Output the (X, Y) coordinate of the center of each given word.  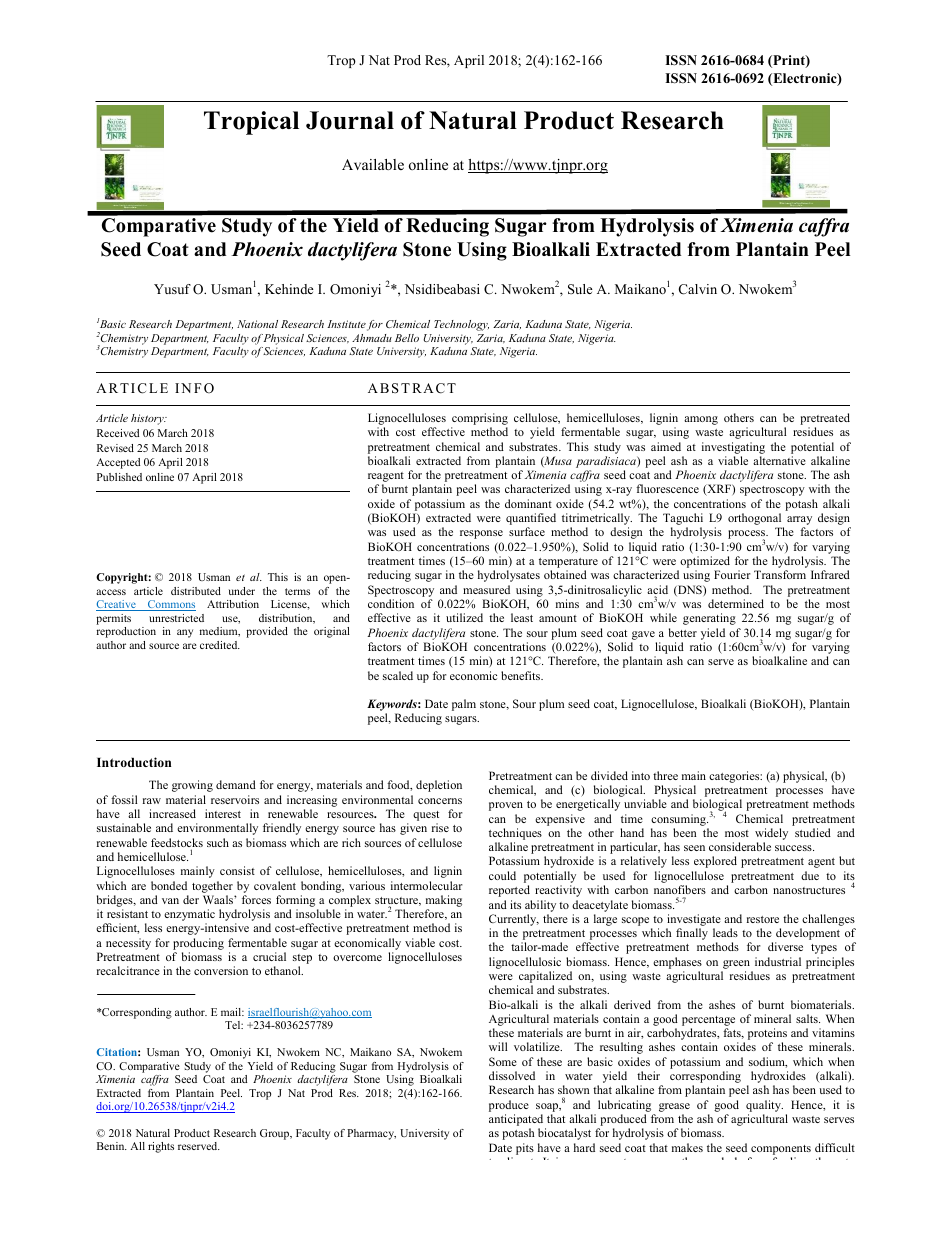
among (701, 420)
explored (715, 862)
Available (373, 164)
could (502, 875)
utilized (464, 617)
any (185, 633)
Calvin (698, 289)
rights (161, 1147)
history (148, 419)
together (212, 887)
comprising (479, 420)
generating (709, 619)
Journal (350, 120)
